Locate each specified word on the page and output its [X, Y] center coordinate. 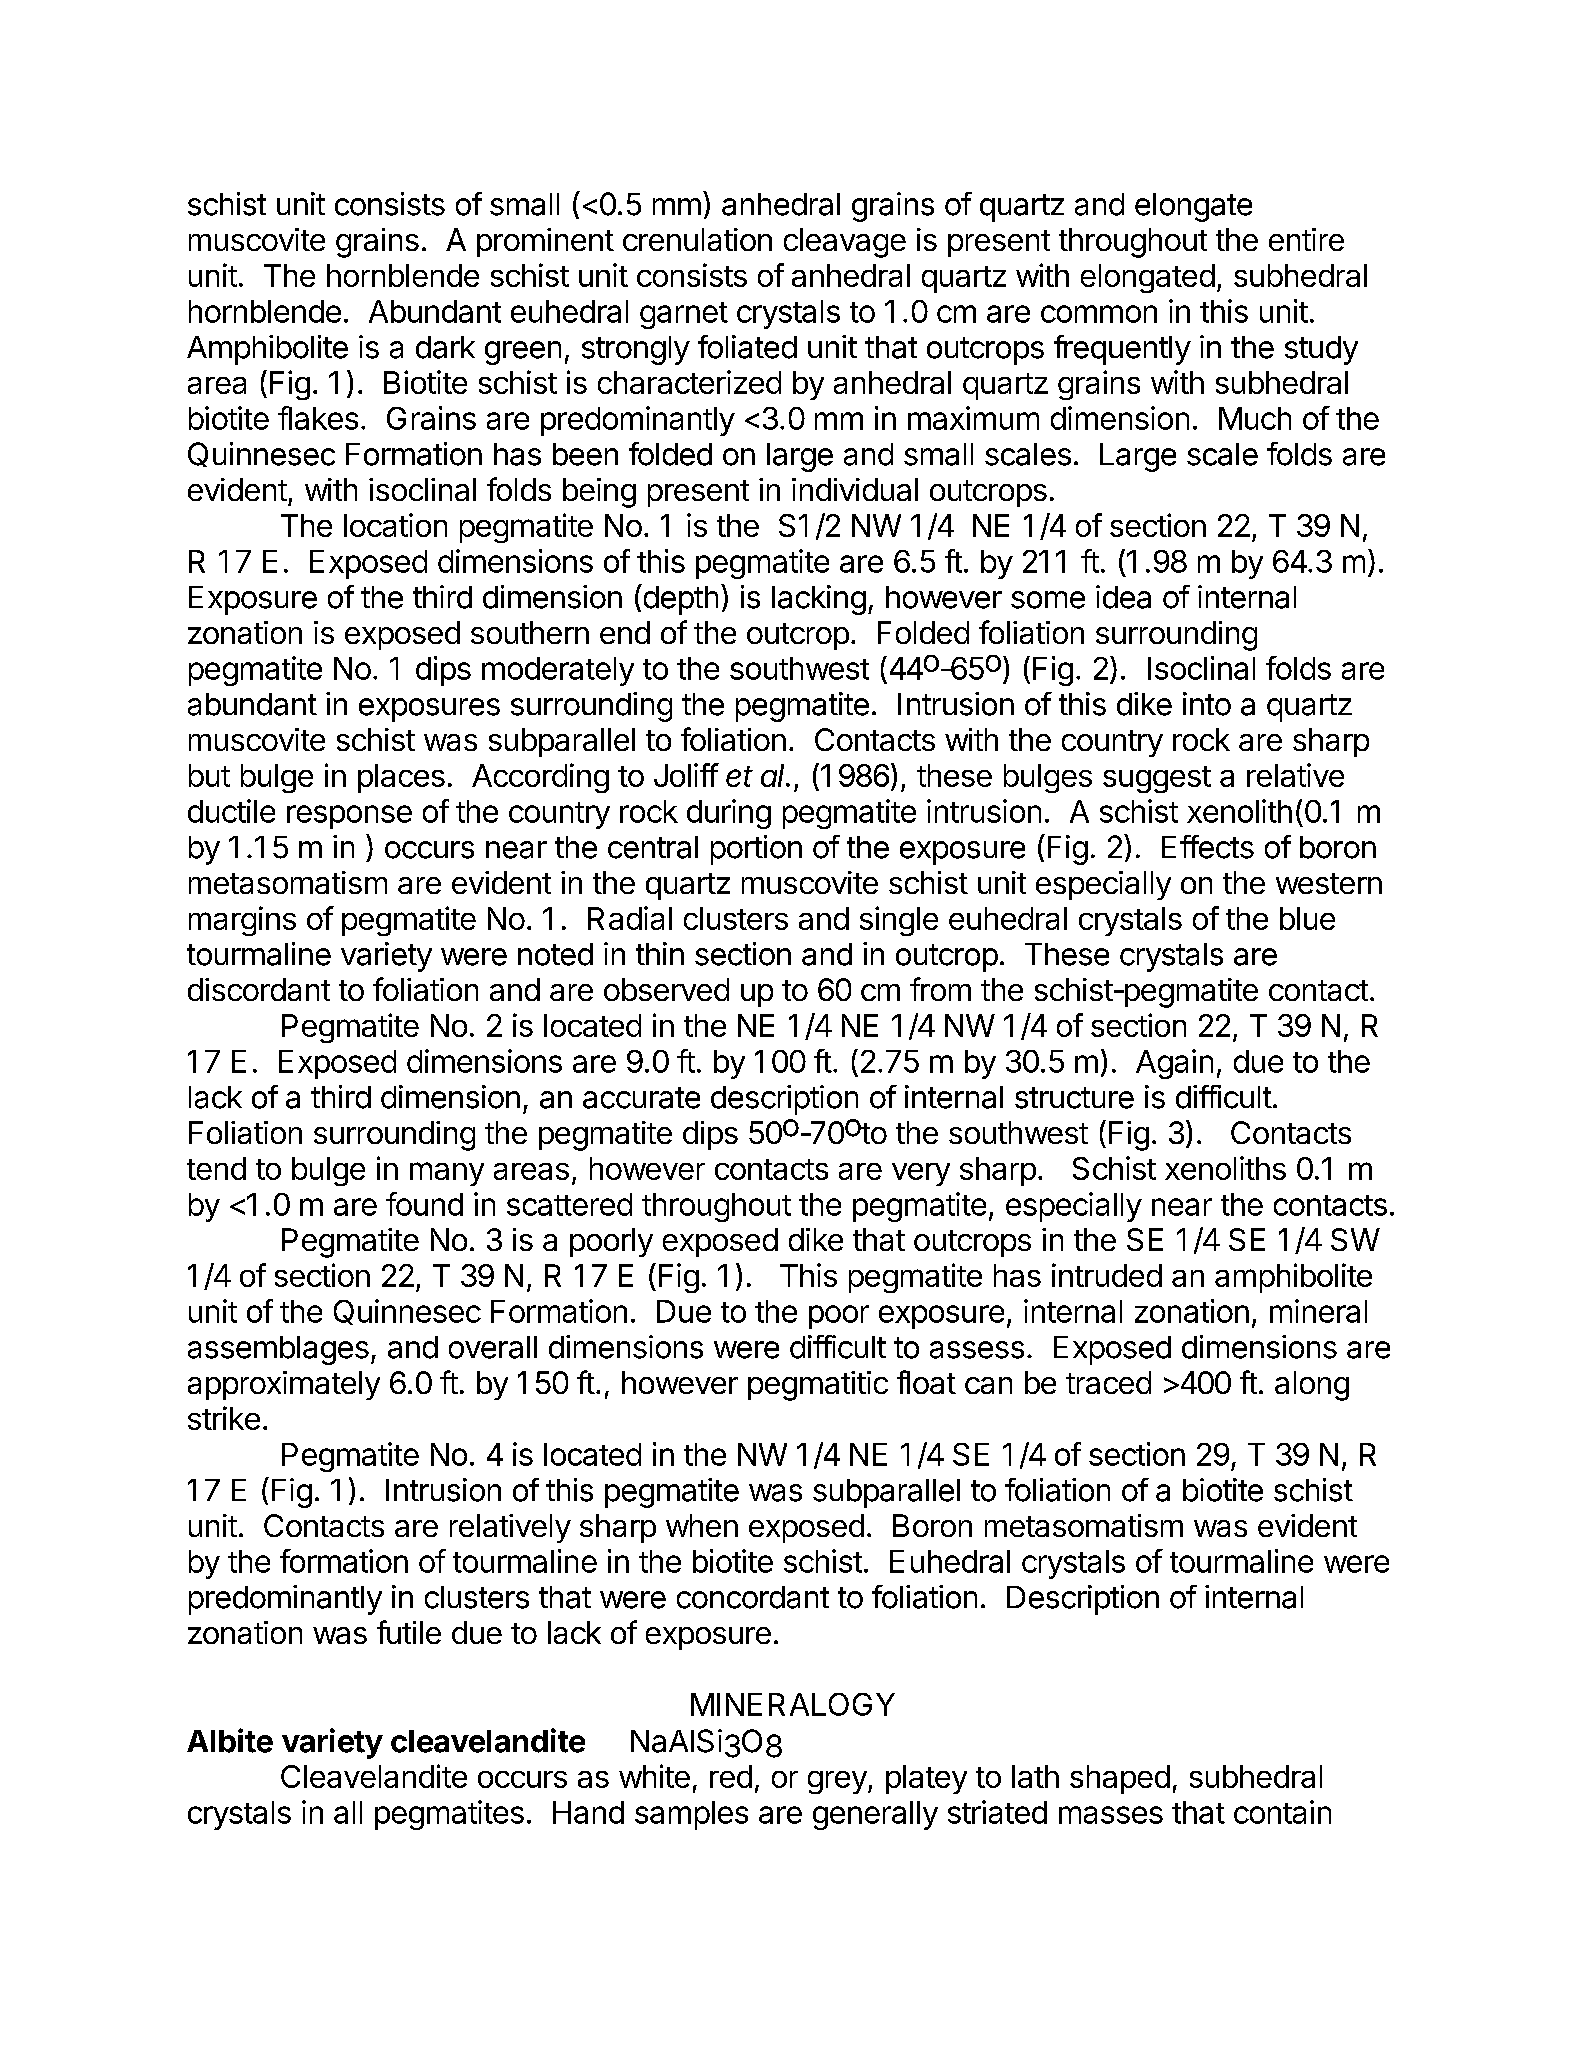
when [702, 1525]
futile [409, 1632]
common [1099, 314]
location [395, 525]
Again [1174, 1064]
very [921, 1174]
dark [445, 347]
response [349, 817]
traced [1108, 1382]
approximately [284, 1385]
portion [756, 850]
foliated [747, 347]
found [424, 1204]
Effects [1208, 847]
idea [1123, 597]
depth [679, 599]
